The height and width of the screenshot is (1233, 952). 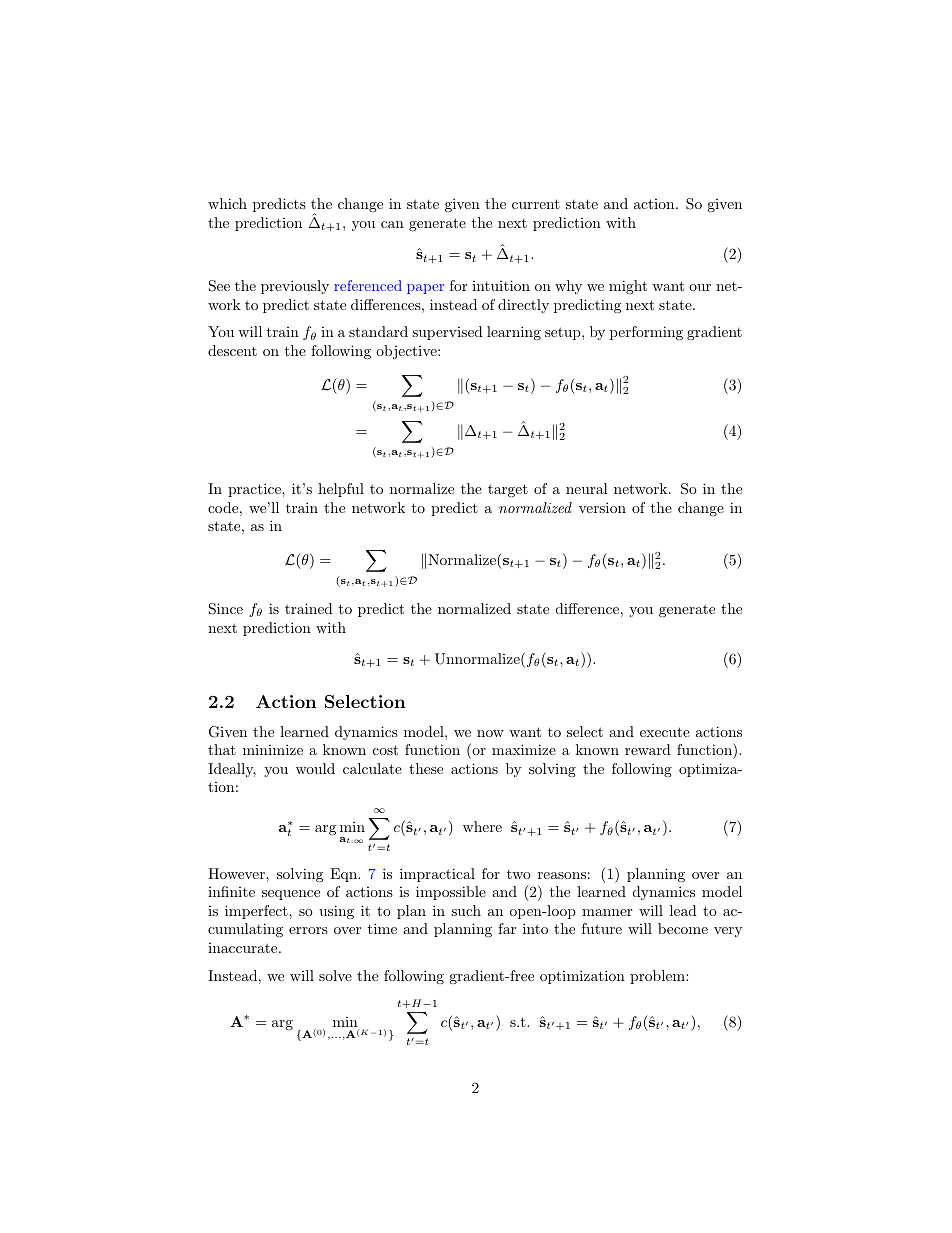 I want to click on which, so click(x=227, y=203).
